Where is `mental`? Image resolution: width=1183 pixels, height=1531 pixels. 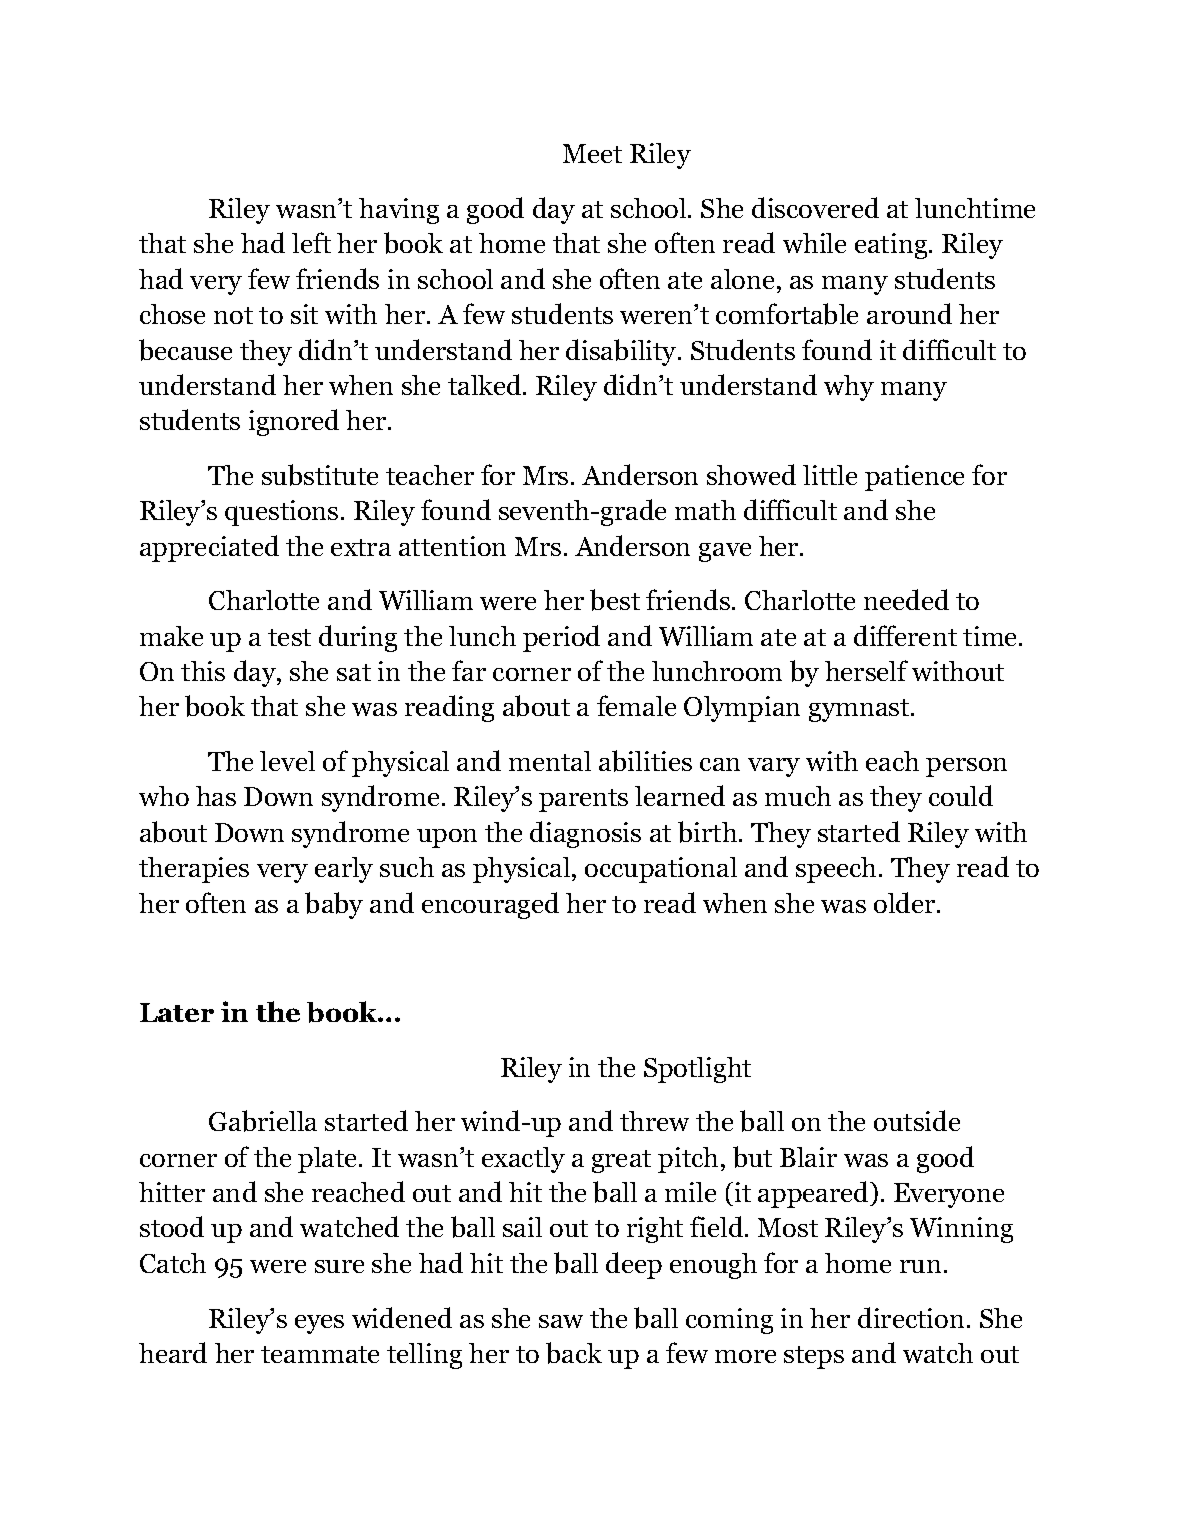 mental is located at coordinates (550, 761).
